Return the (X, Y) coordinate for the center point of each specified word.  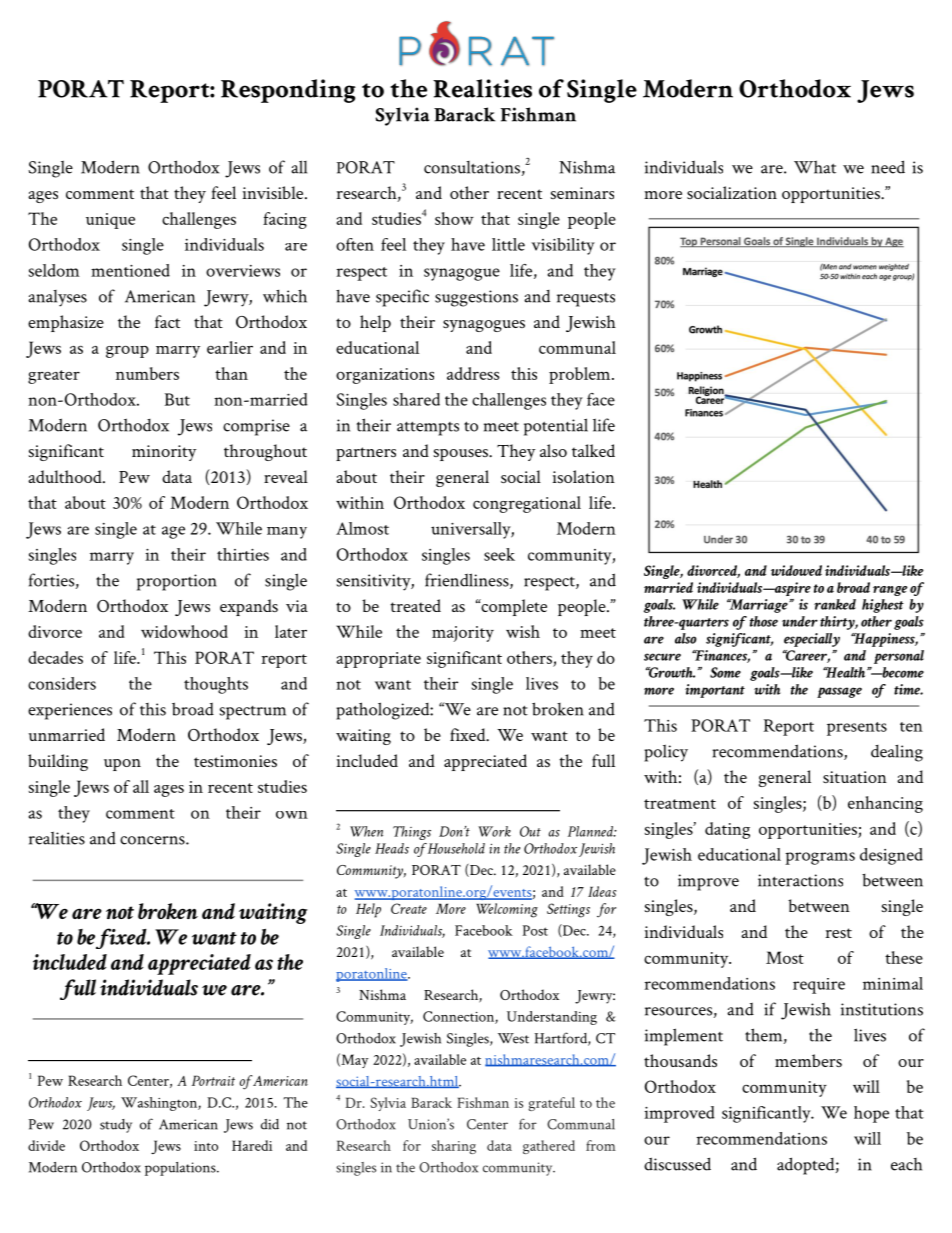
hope (871, 1114)
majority (463, 634)
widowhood (184, 631)
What (815, 167)
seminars (582, 193)
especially (812, 640)
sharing (454, 1147)
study (116, 1126)
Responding (288, 91)
